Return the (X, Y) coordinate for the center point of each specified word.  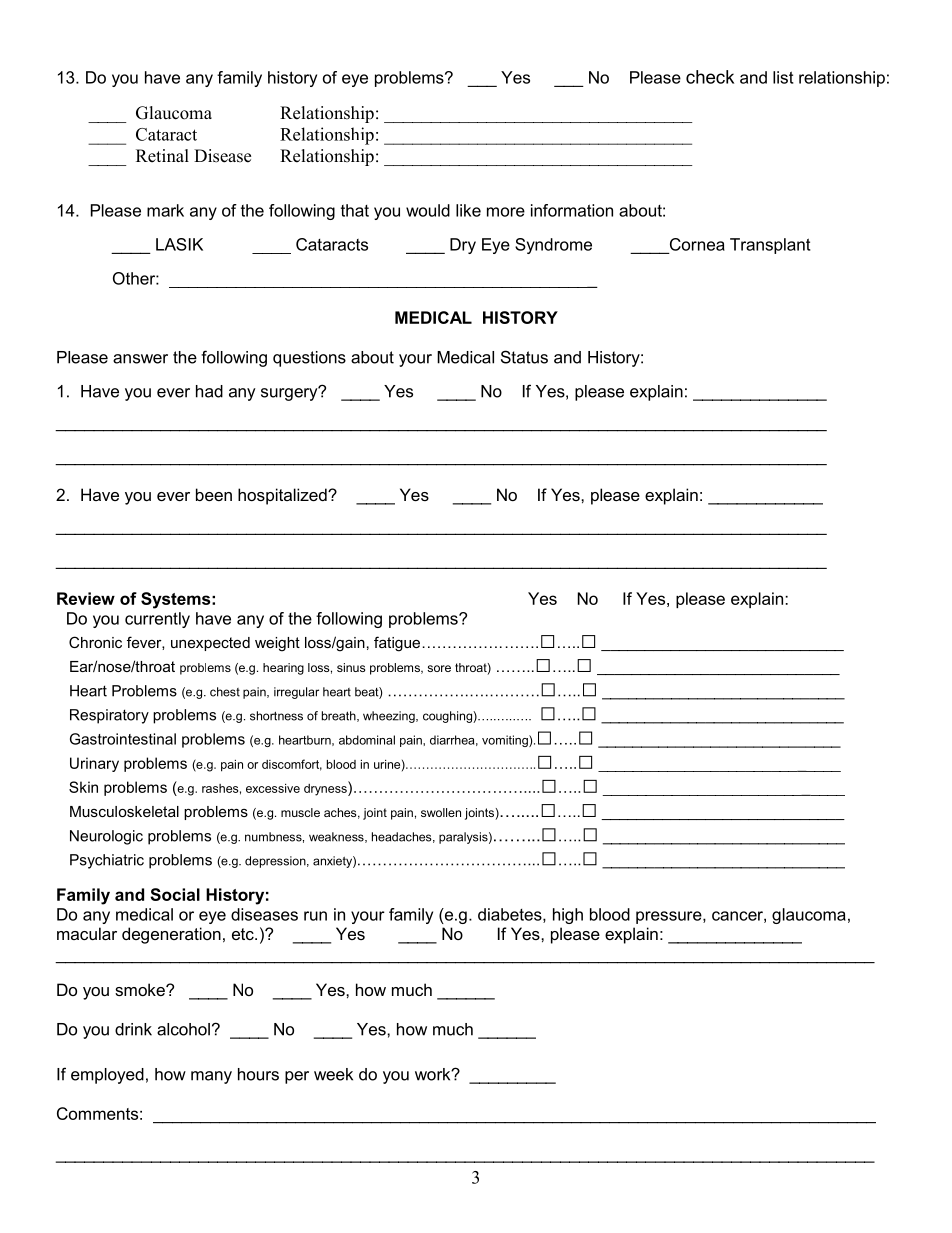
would (428, 210)
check (710, 77)
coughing (448, 717)
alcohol (183, 1029)
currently (157, 620)
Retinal (162, 156)
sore (439, 668)
